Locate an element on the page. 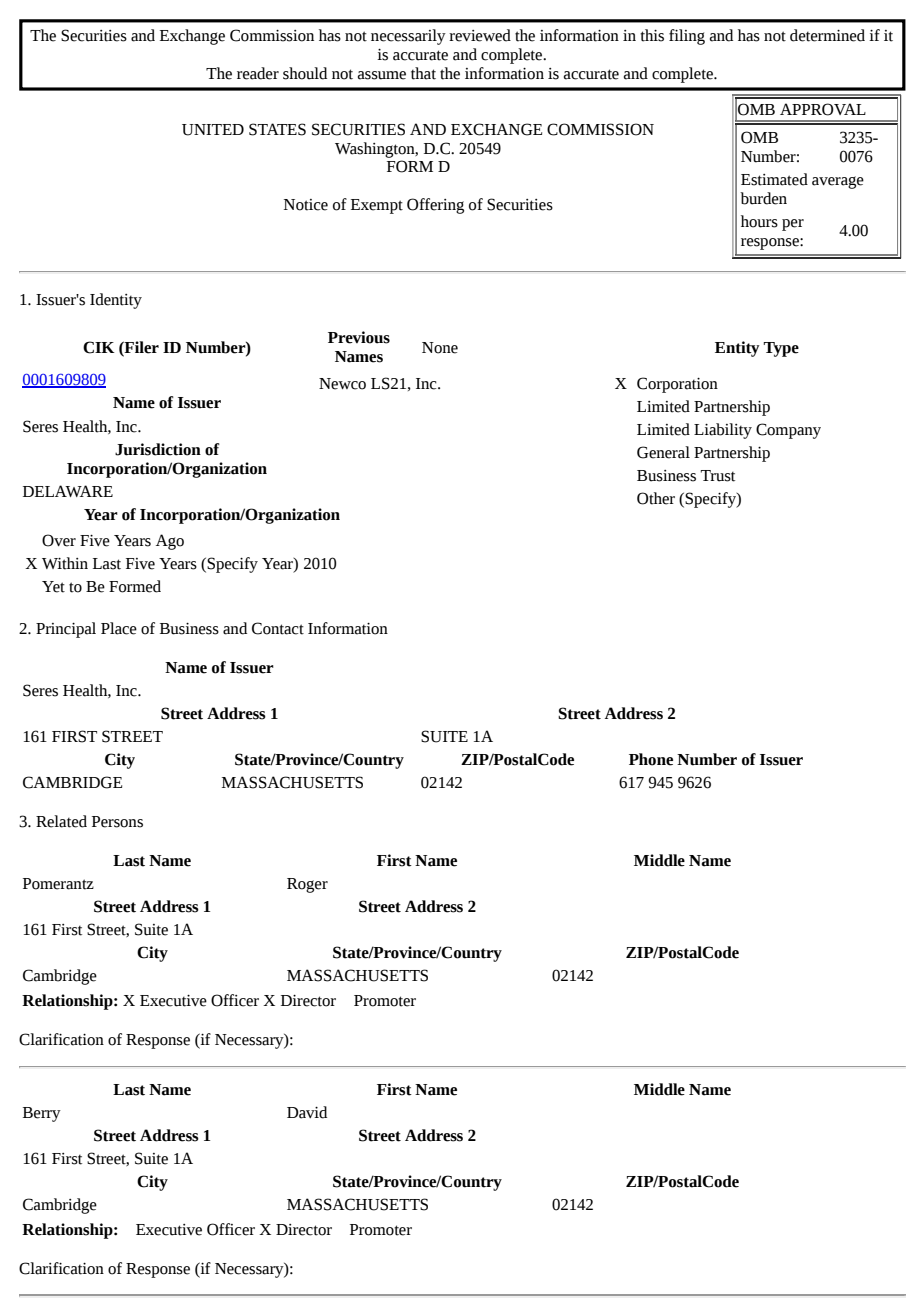 The height and width of the document is (1308, 924). Contact is located at coordinates (278, 628).
